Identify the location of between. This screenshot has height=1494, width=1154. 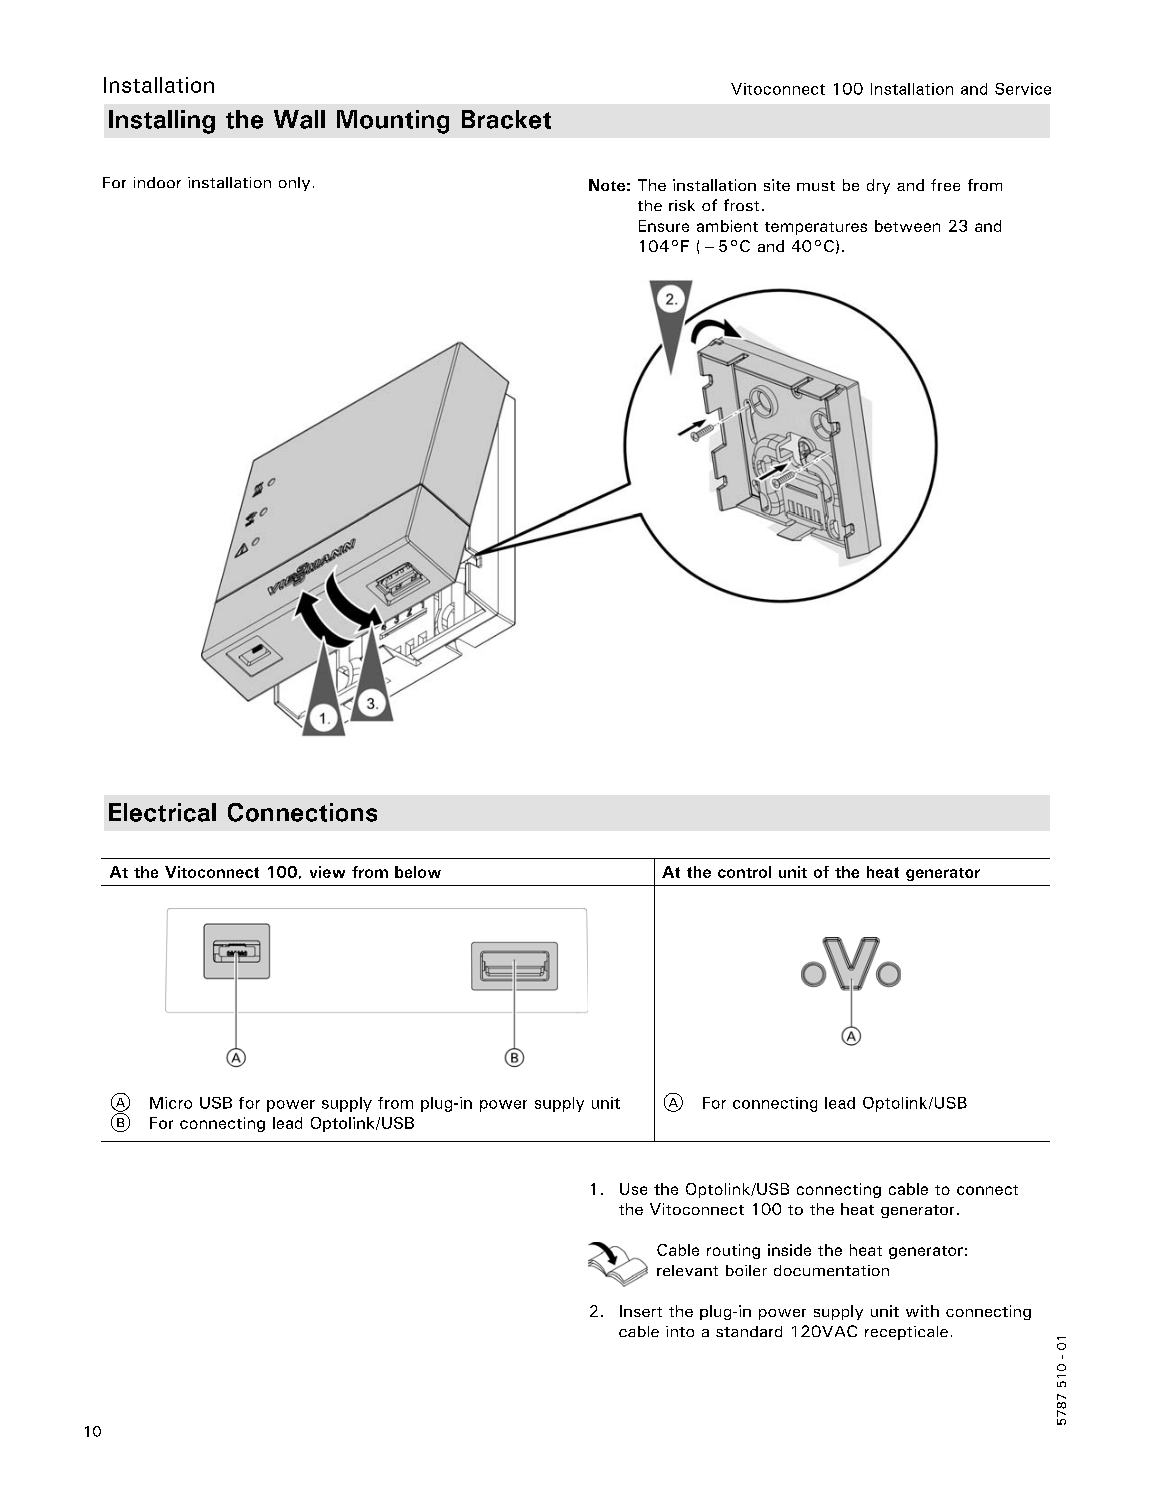
(907, 226).
